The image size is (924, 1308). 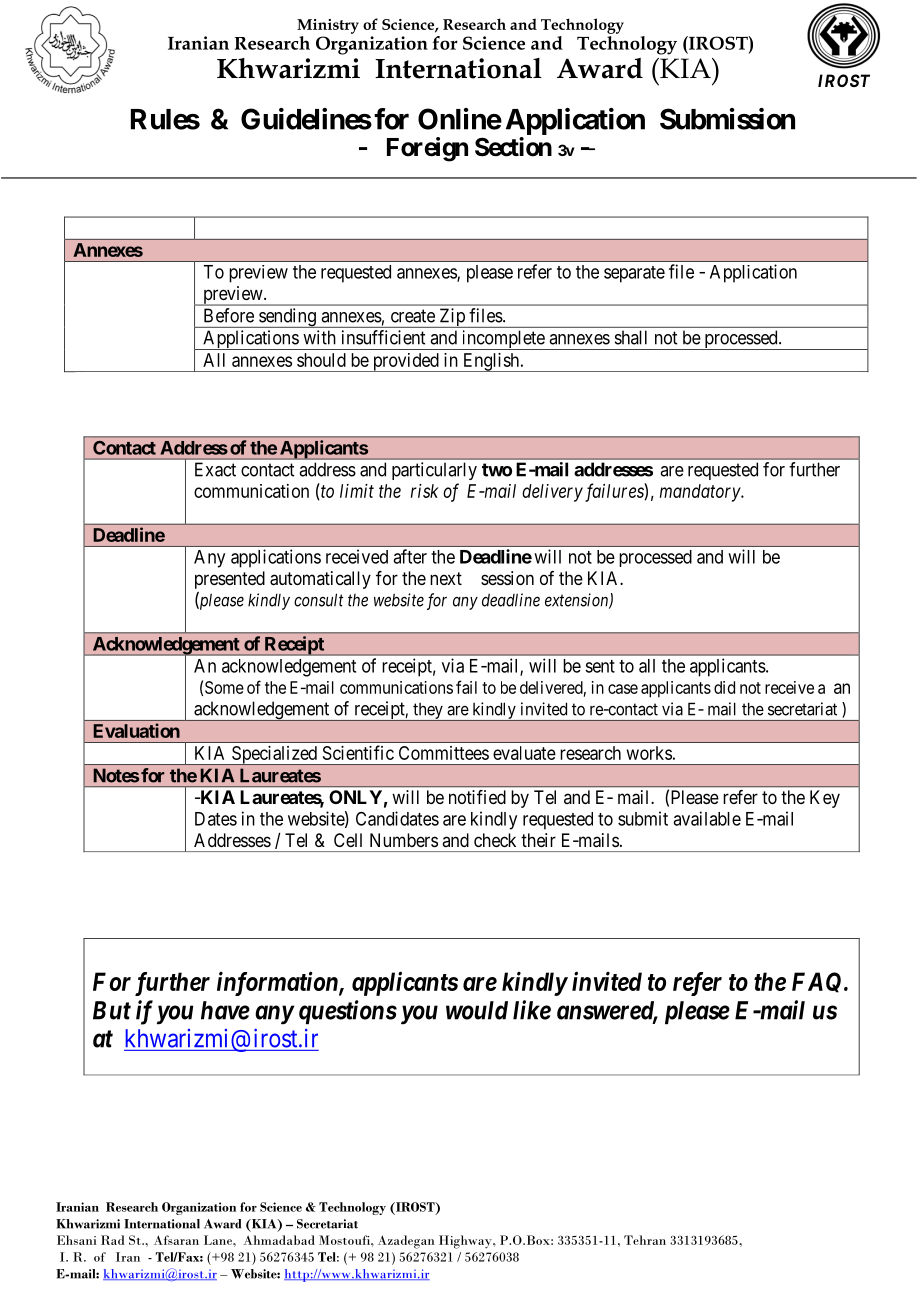 What do you see at coordinates (328, 26) in the screenshot?
I see `Ministry` at bounding box center [328, 26].
